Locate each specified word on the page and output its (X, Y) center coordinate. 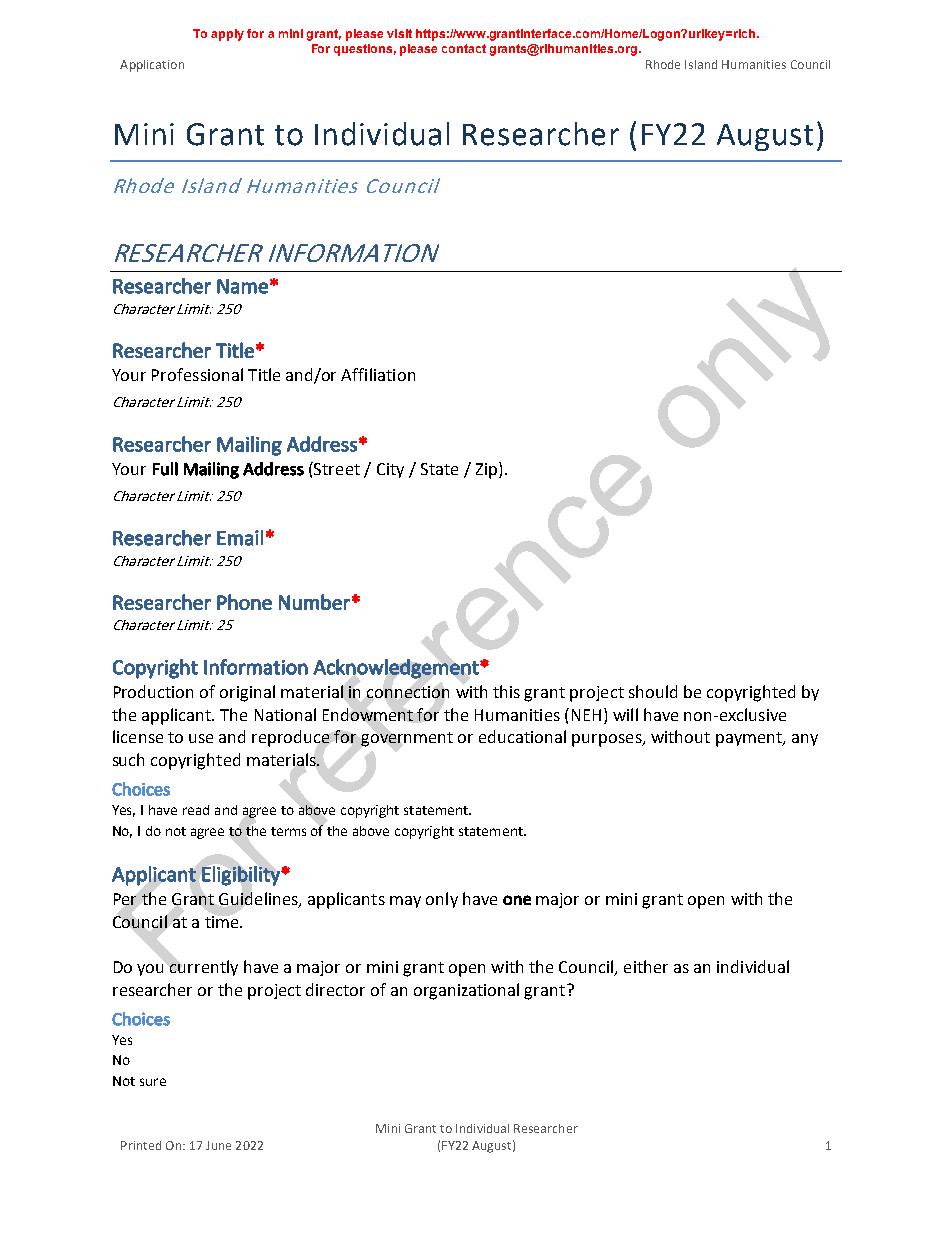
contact (464, 48)
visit (399, 33)
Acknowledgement (397, 669)
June (218, 1145)
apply (227, 35)
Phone (244, 602)
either (646, 966)
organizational (466, 991)
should (653, 691)
